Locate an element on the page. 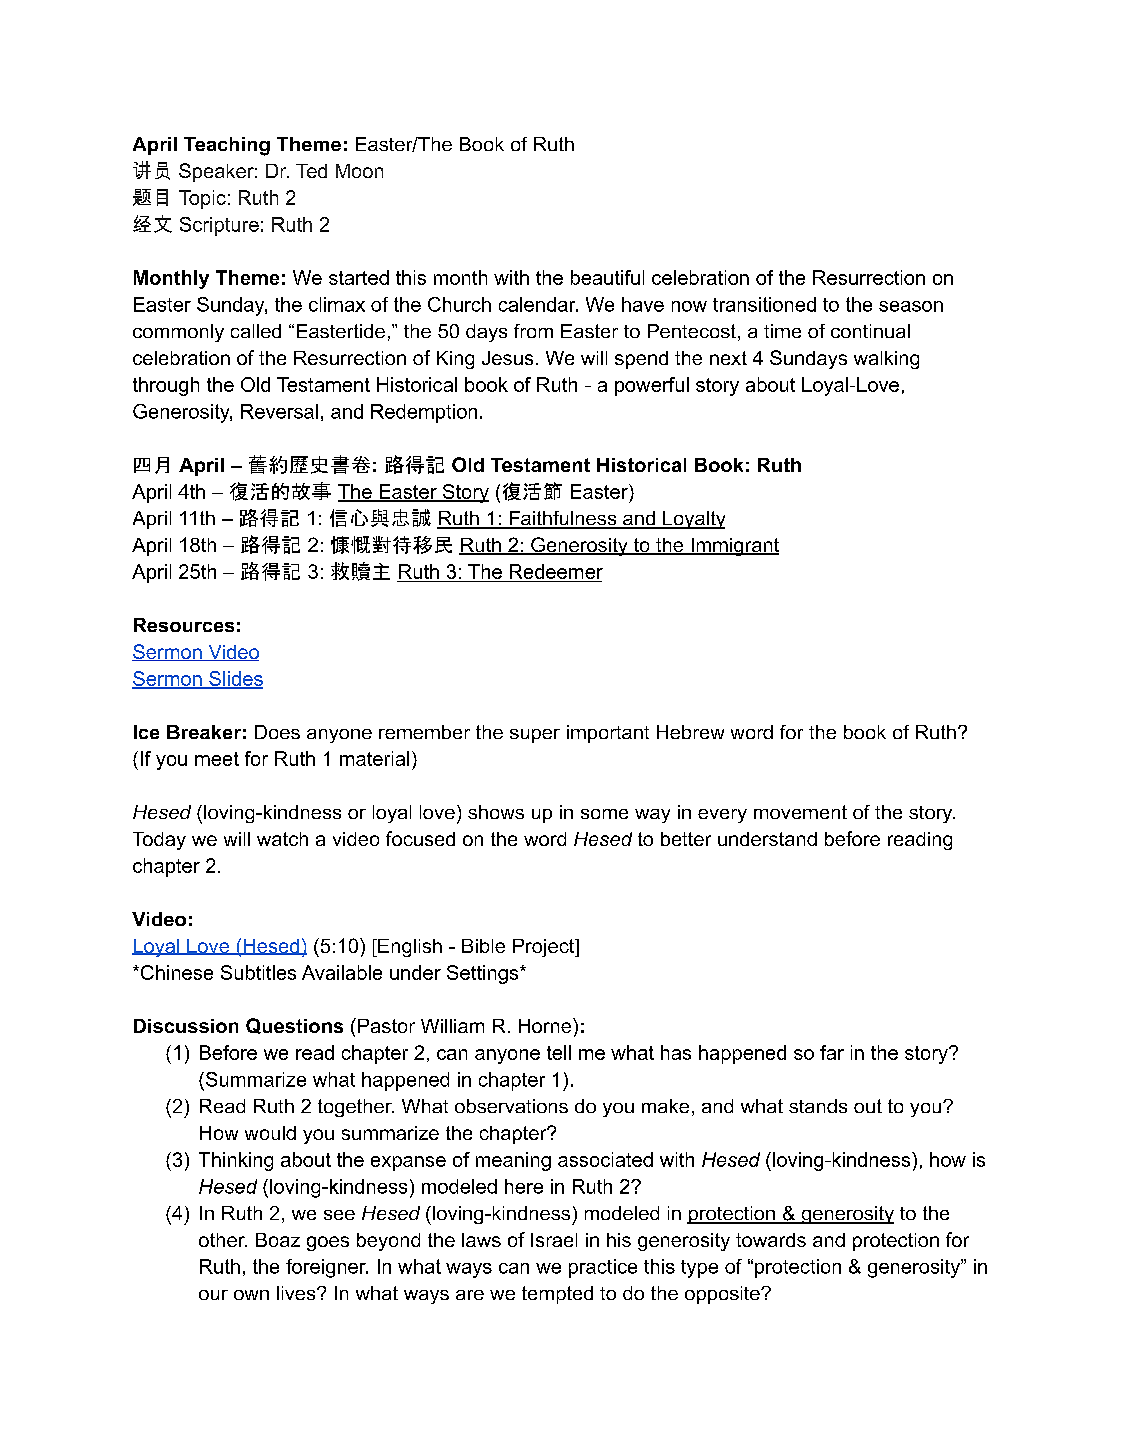 The width and height of the page is (1124, 1455). transitioned is located at coordinates (764, 304).
